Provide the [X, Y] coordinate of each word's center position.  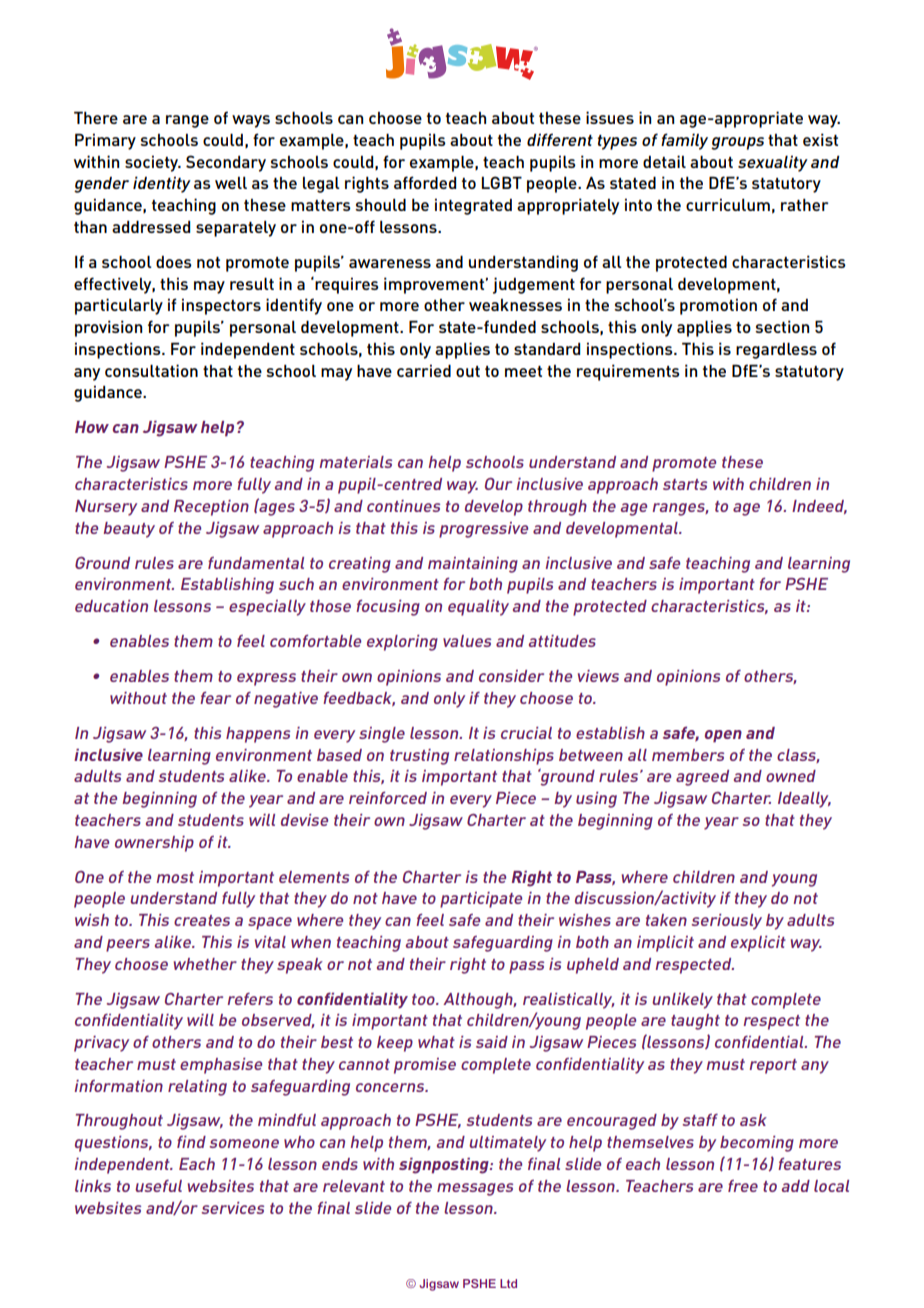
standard [547, 349]
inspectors [221, 306]
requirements [628, 372]
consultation [151, 370]
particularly [119, 306]
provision [108, 328]
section [782, 326]
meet [523, 371]
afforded [425, 182]
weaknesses [515, 305]
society [153, 163]
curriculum [728, 204]
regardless [776, 350]
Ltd [508, 1283]
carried [424, 370]
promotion [718, 306]
